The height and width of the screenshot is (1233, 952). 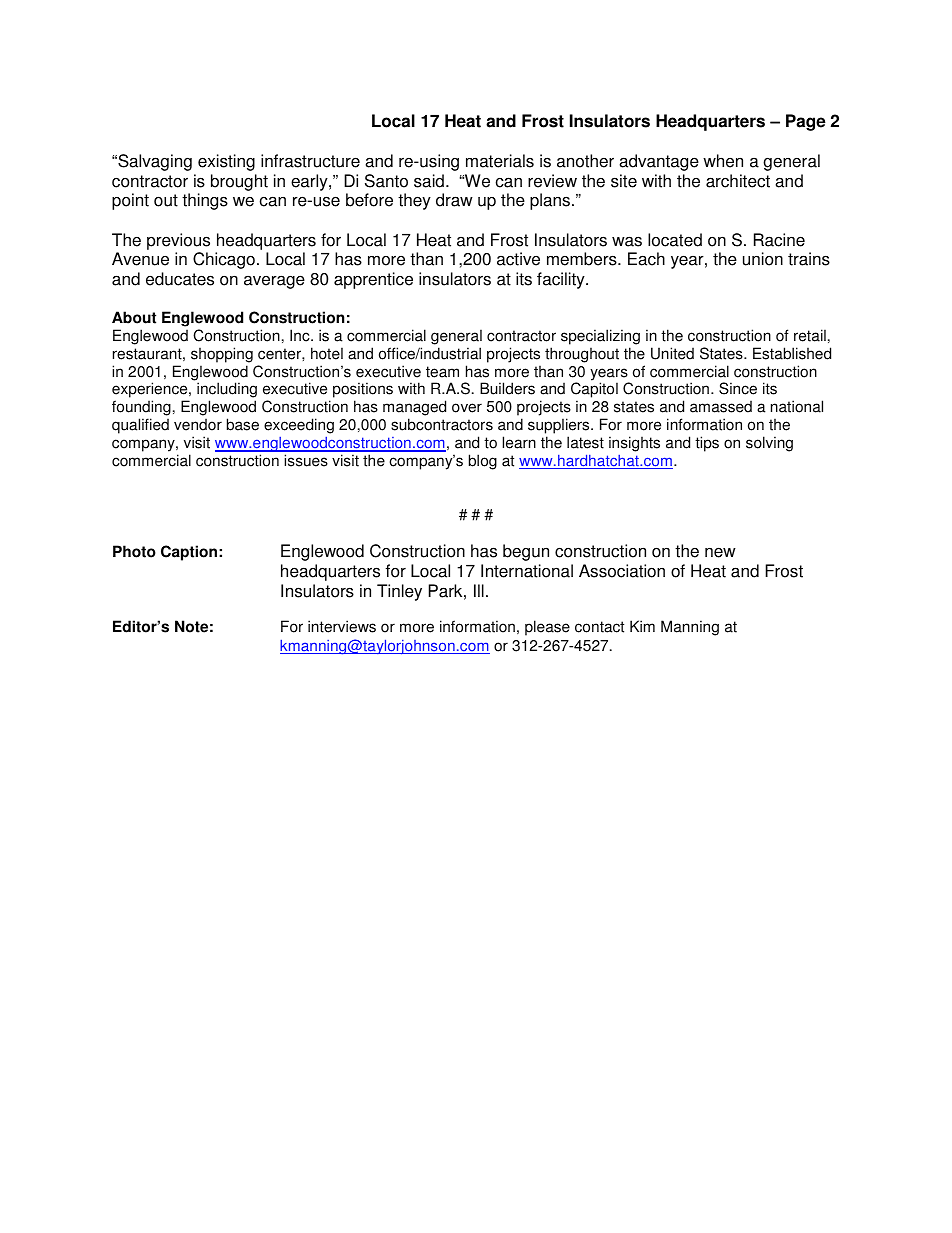 What do you see at coordinates (342, 626) in the screenshot?
I see `interviews` at bounding box center [342, 626].
